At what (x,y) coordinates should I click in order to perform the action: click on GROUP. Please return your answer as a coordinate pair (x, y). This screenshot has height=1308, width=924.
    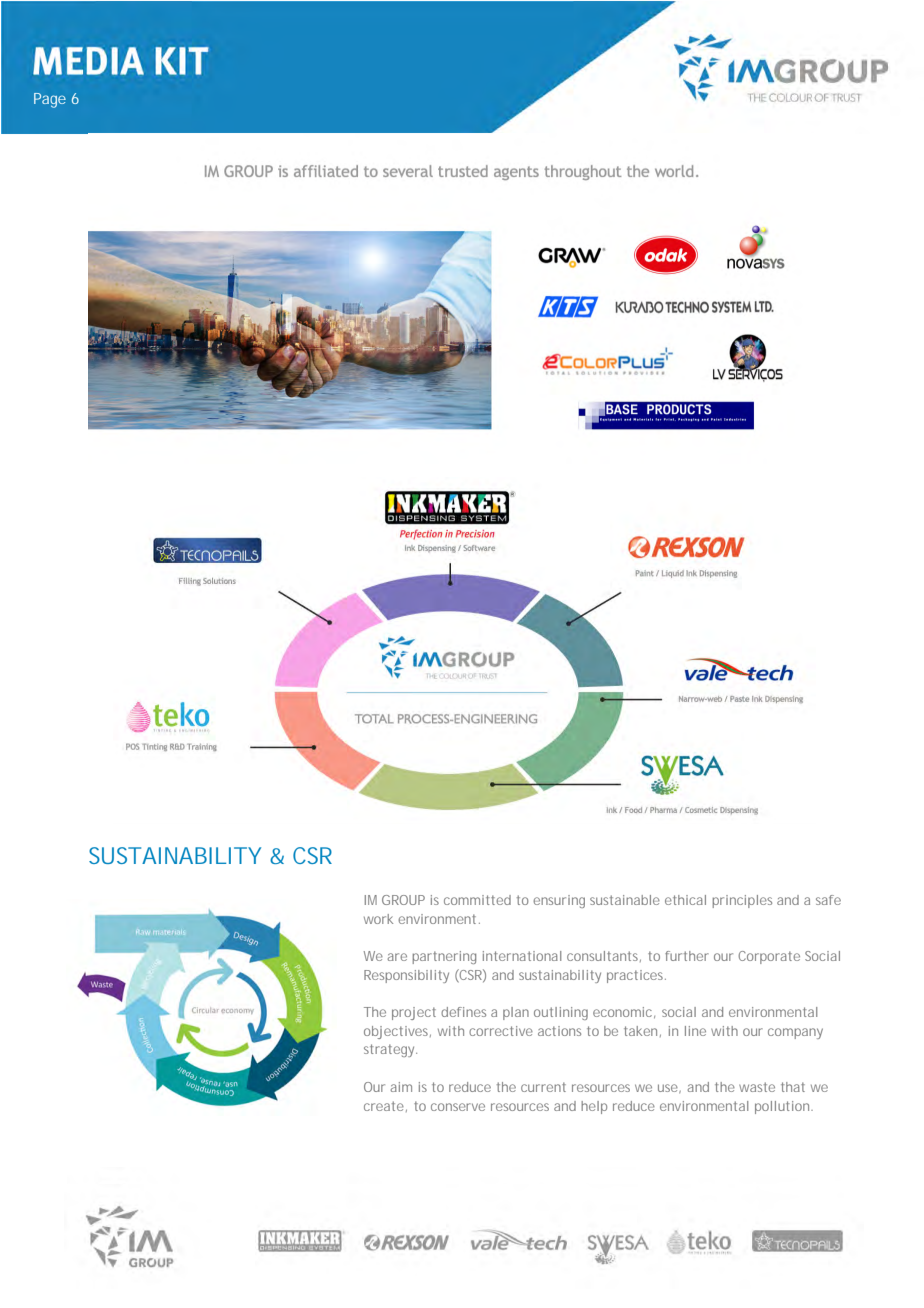
    Looking at the image, I should click on (403, 900).
